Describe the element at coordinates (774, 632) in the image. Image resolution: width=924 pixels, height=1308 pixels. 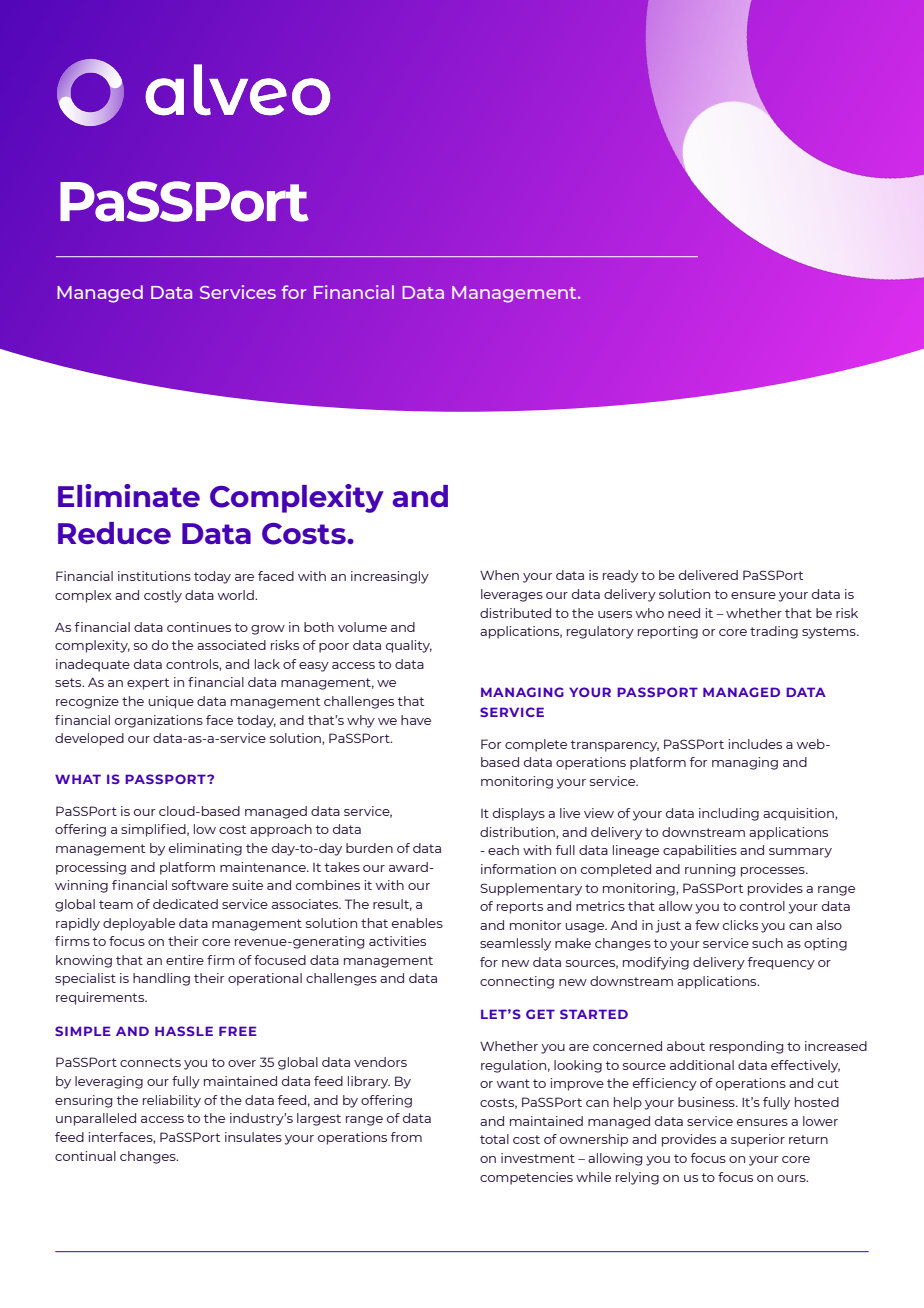
I see `trading` at that location.
